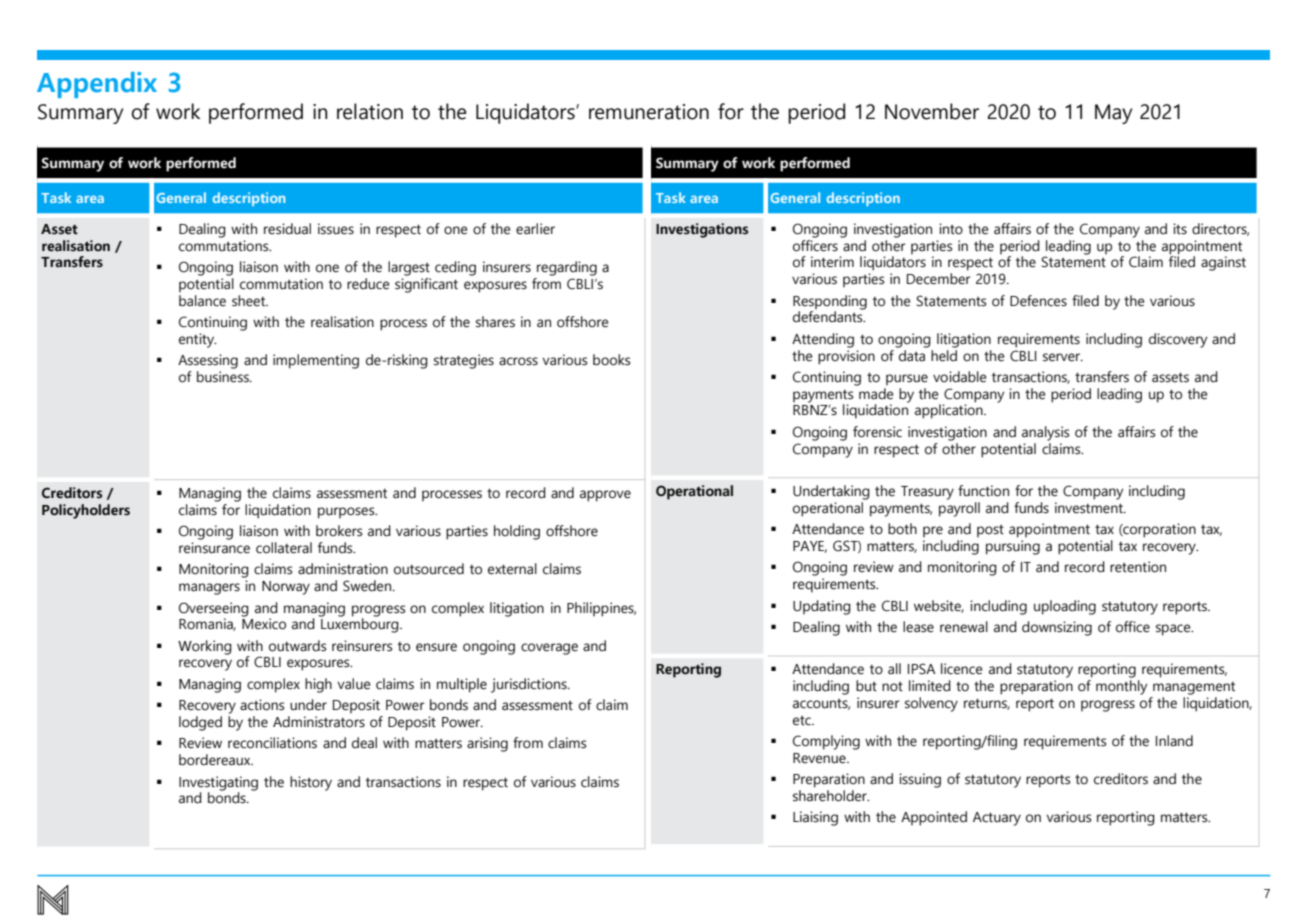 This page has height=924, width=1308. Describe the element at coordinates (649, 112) in the page. I see `remuneration` at that location.
